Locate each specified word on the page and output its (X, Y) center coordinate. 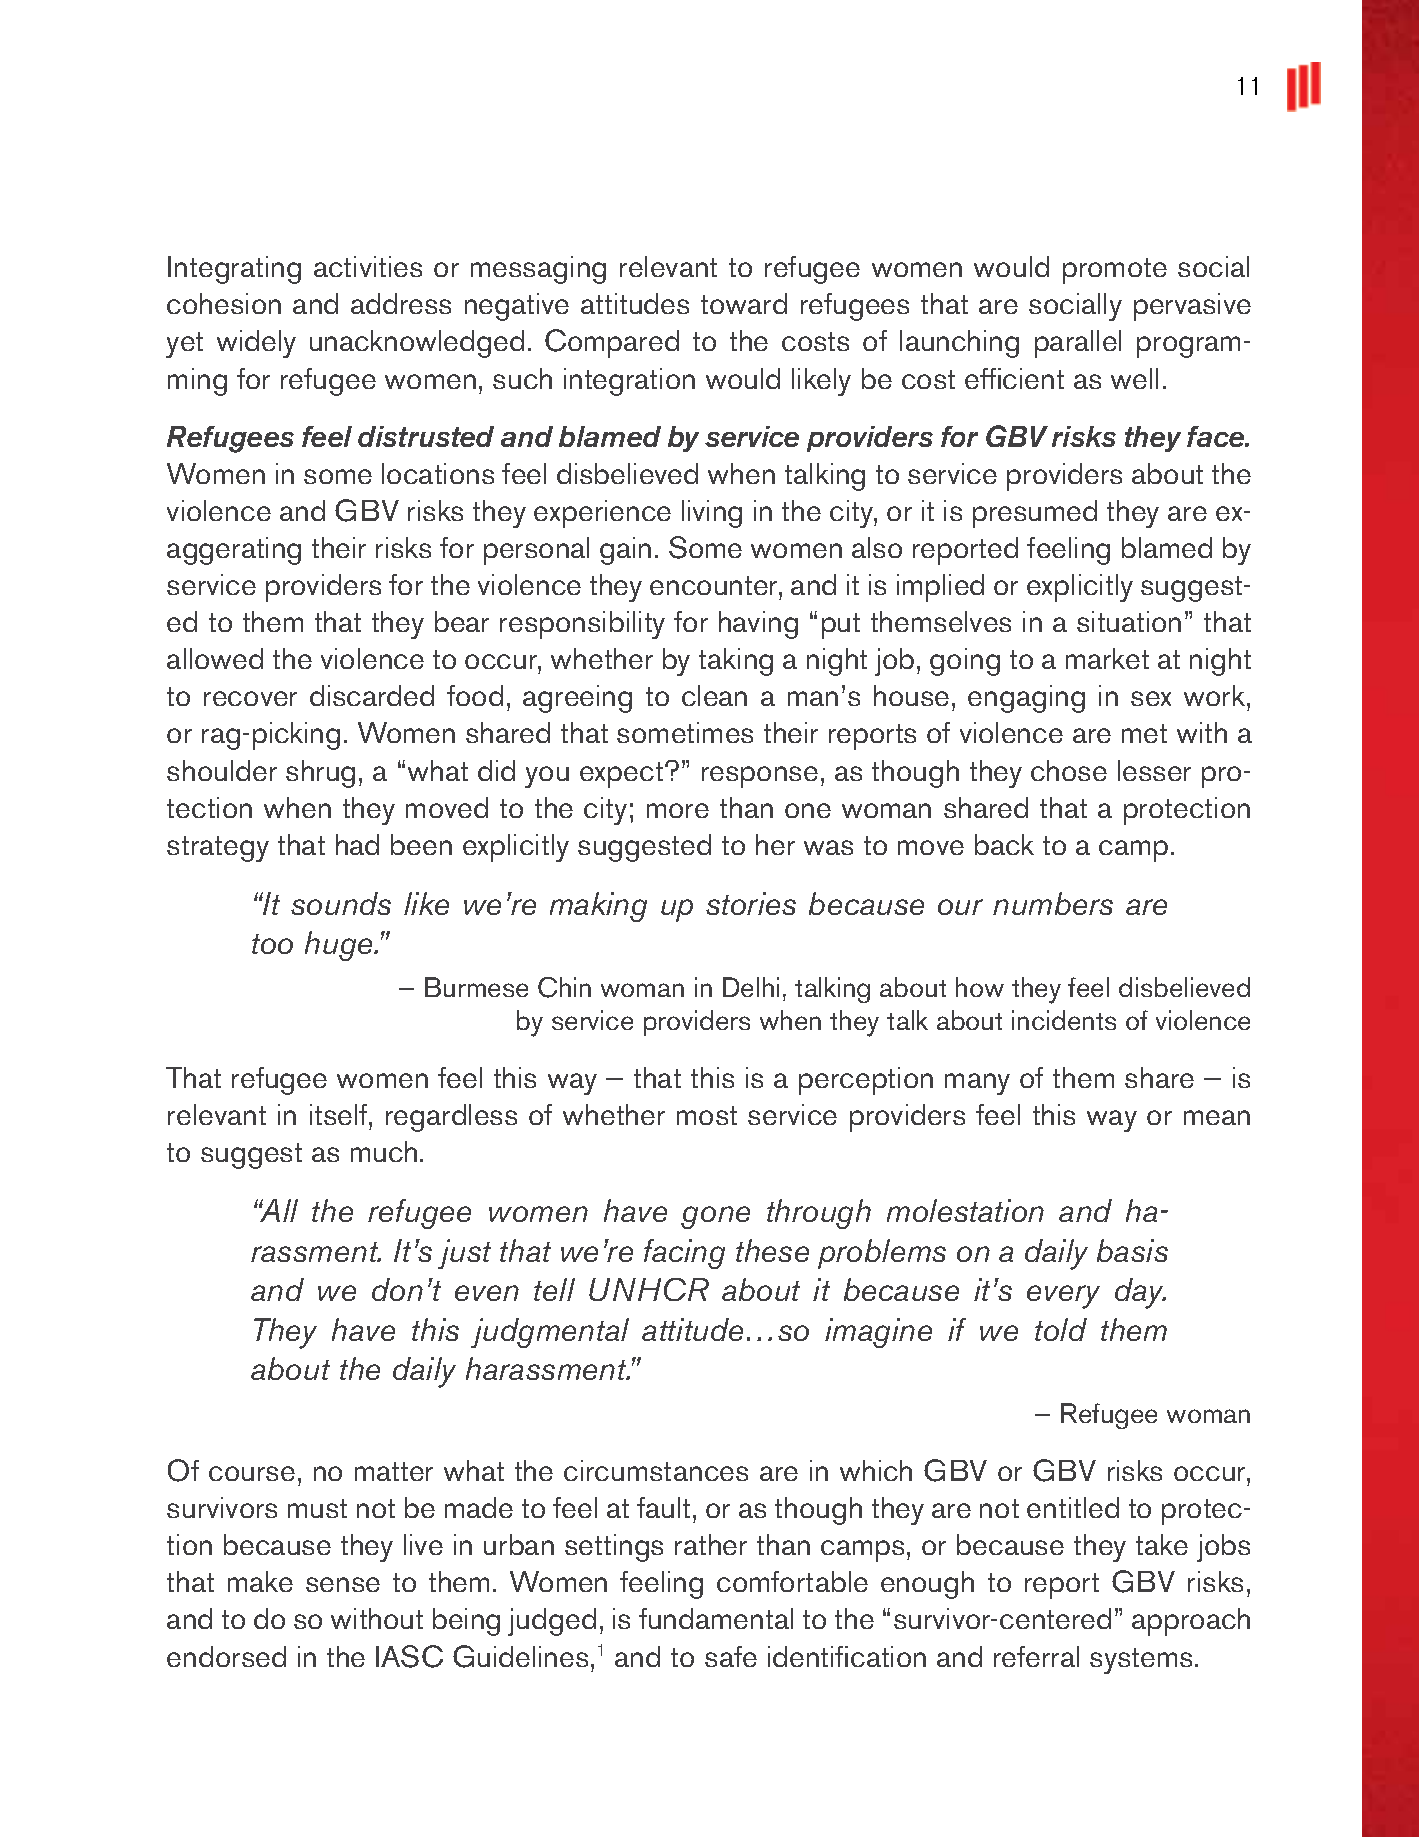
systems (1141, 1661)
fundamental (716, 1618)
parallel (1078, 344)
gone (715, 1217)
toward (744, 303)
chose (1069, 770)
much (384, 1151)
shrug (320, 774)
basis (1132, 1250)
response (760, 777)
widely (256, 344)
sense (343, 1584)
